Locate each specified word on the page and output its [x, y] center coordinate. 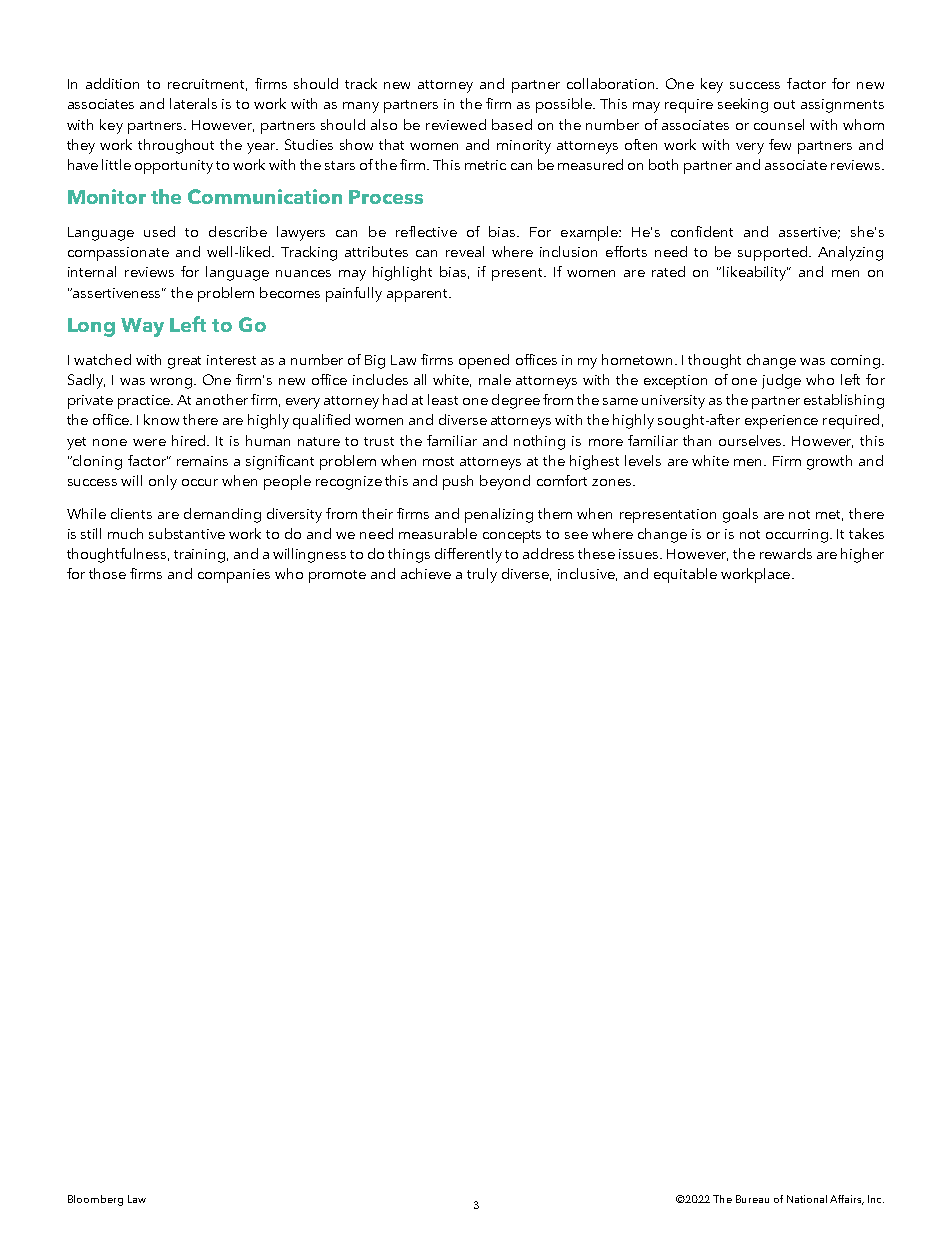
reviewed [456, 124]
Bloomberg [95, 1200]
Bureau [752, 1199]
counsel [779, 124]
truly [482, 575]
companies [234, 576]
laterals [193, 103]
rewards [786, 553]
